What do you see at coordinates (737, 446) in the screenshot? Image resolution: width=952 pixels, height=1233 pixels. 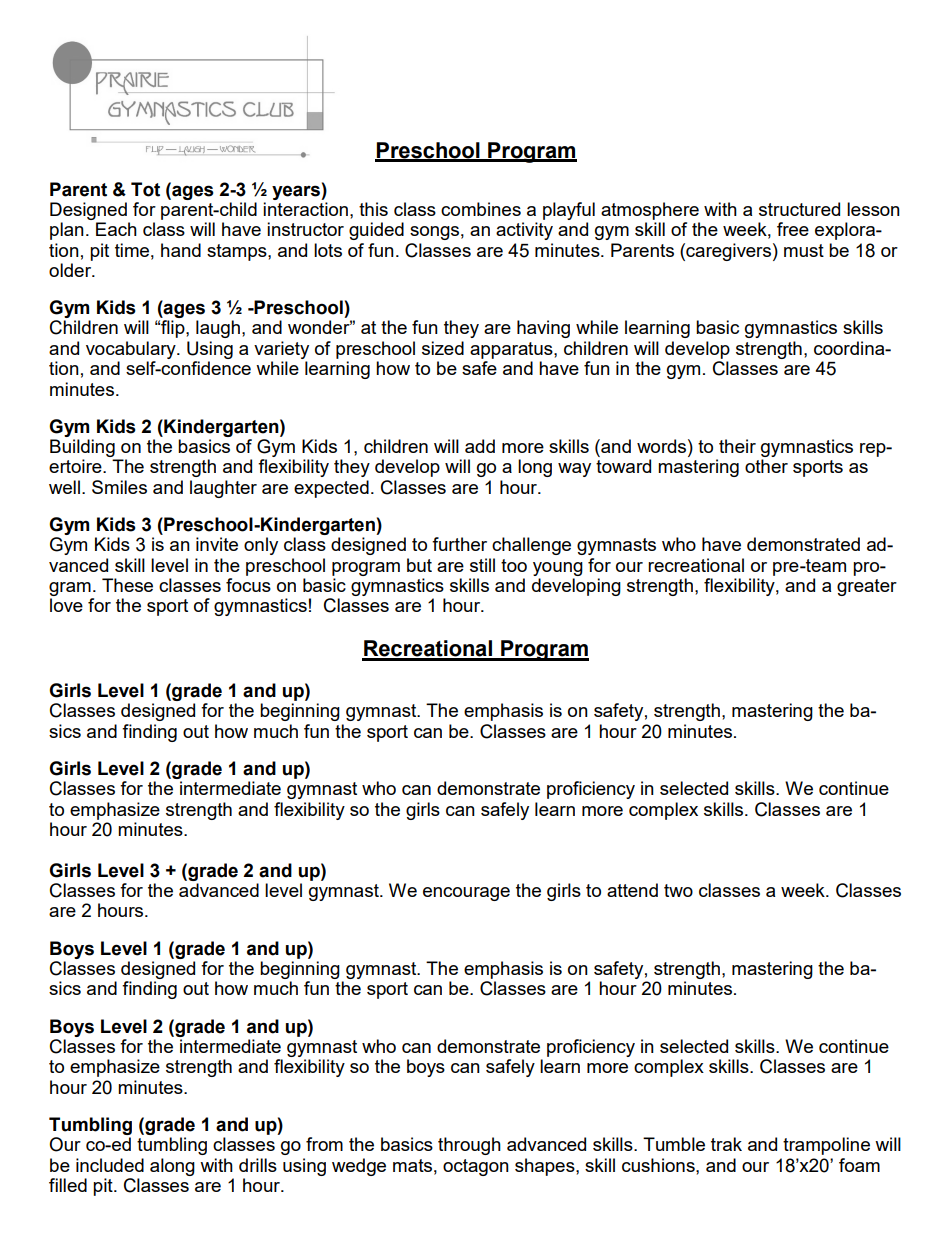 I see `their` at bounding box center [737, 446].
